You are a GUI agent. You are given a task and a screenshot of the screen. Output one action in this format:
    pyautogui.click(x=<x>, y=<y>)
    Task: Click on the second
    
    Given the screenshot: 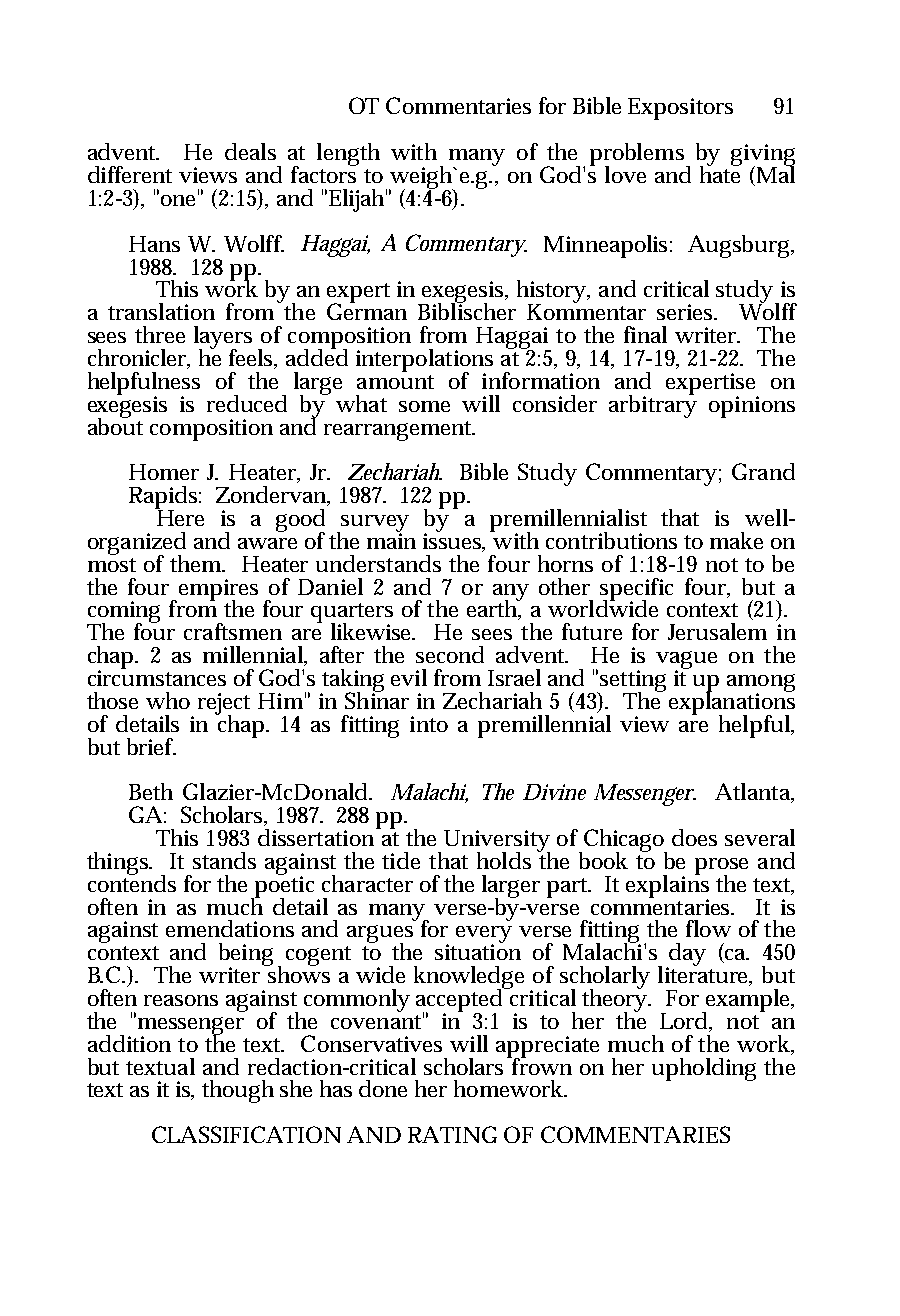 What is the action you would take?
    pyautogui.click(x=450, y=654)
